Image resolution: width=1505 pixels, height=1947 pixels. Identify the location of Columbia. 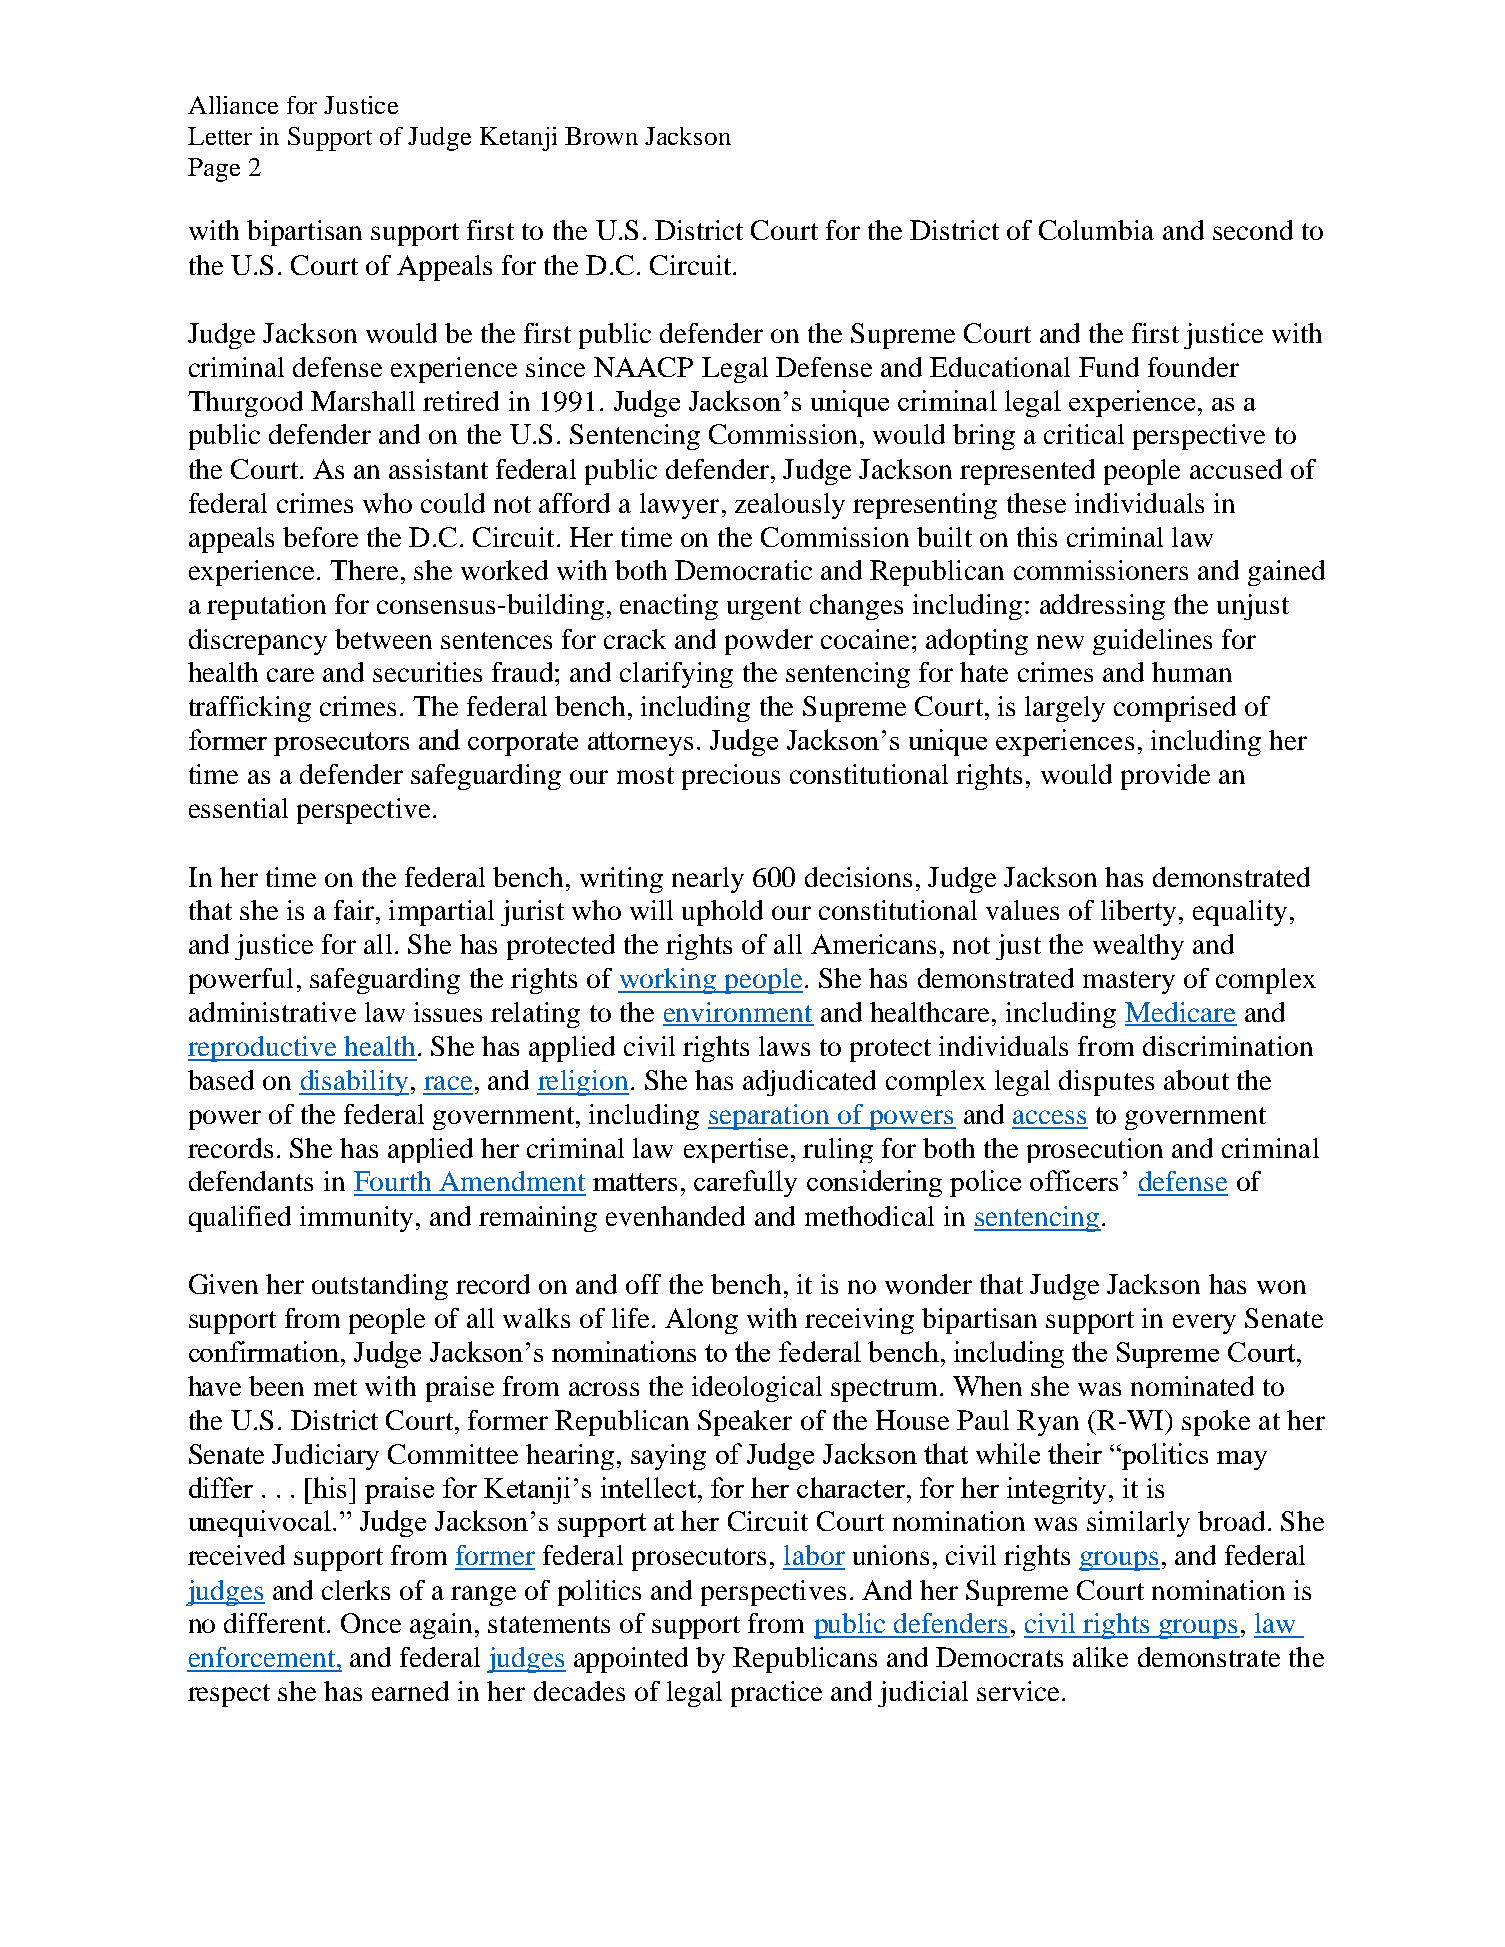
(1096, 230).
